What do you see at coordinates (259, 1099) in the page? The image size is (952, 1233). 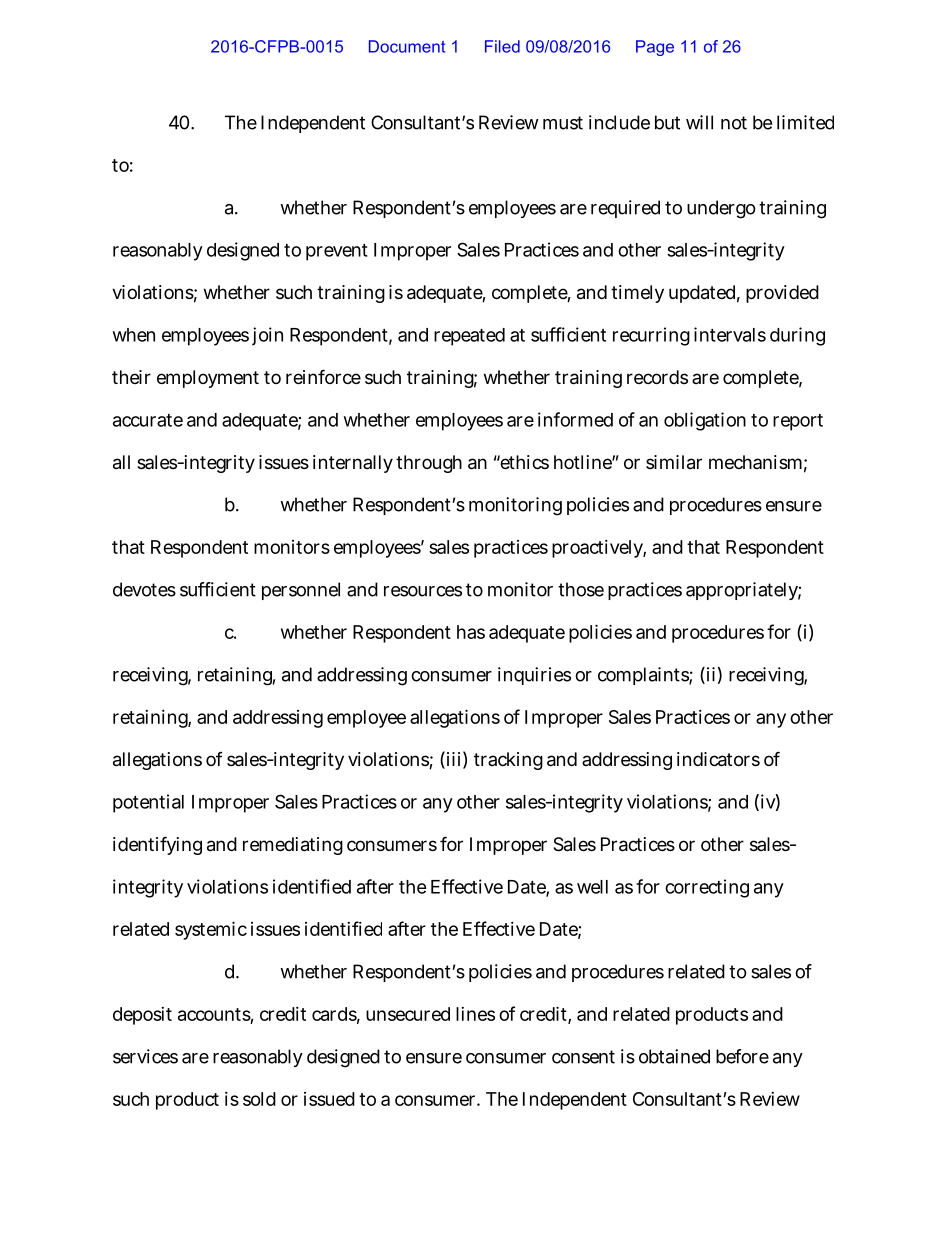 I see `sold` at bounding box center [259, 1099].
